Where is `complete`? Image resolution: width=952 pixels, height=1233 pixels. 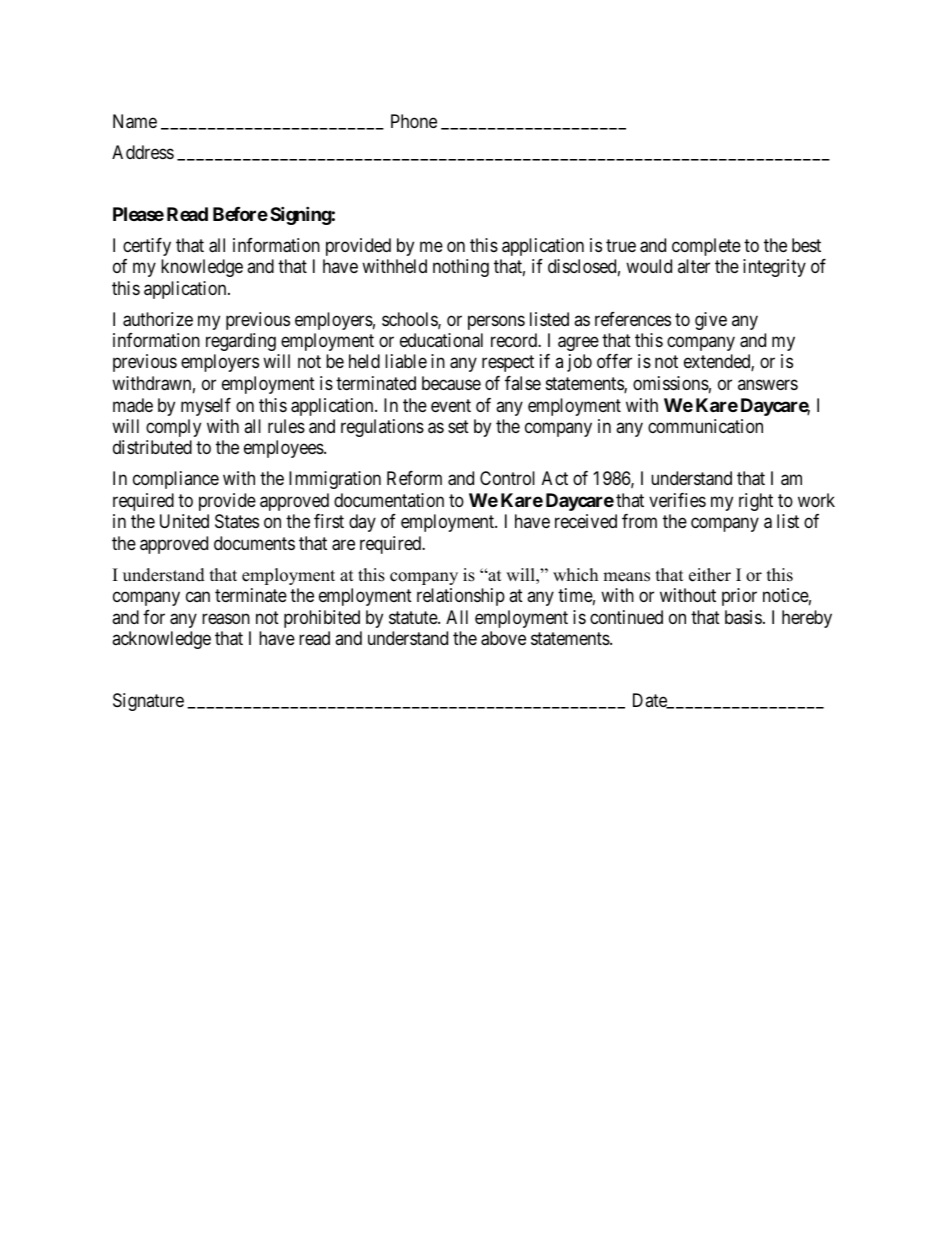
complete is located at coordinates (706, 247).
